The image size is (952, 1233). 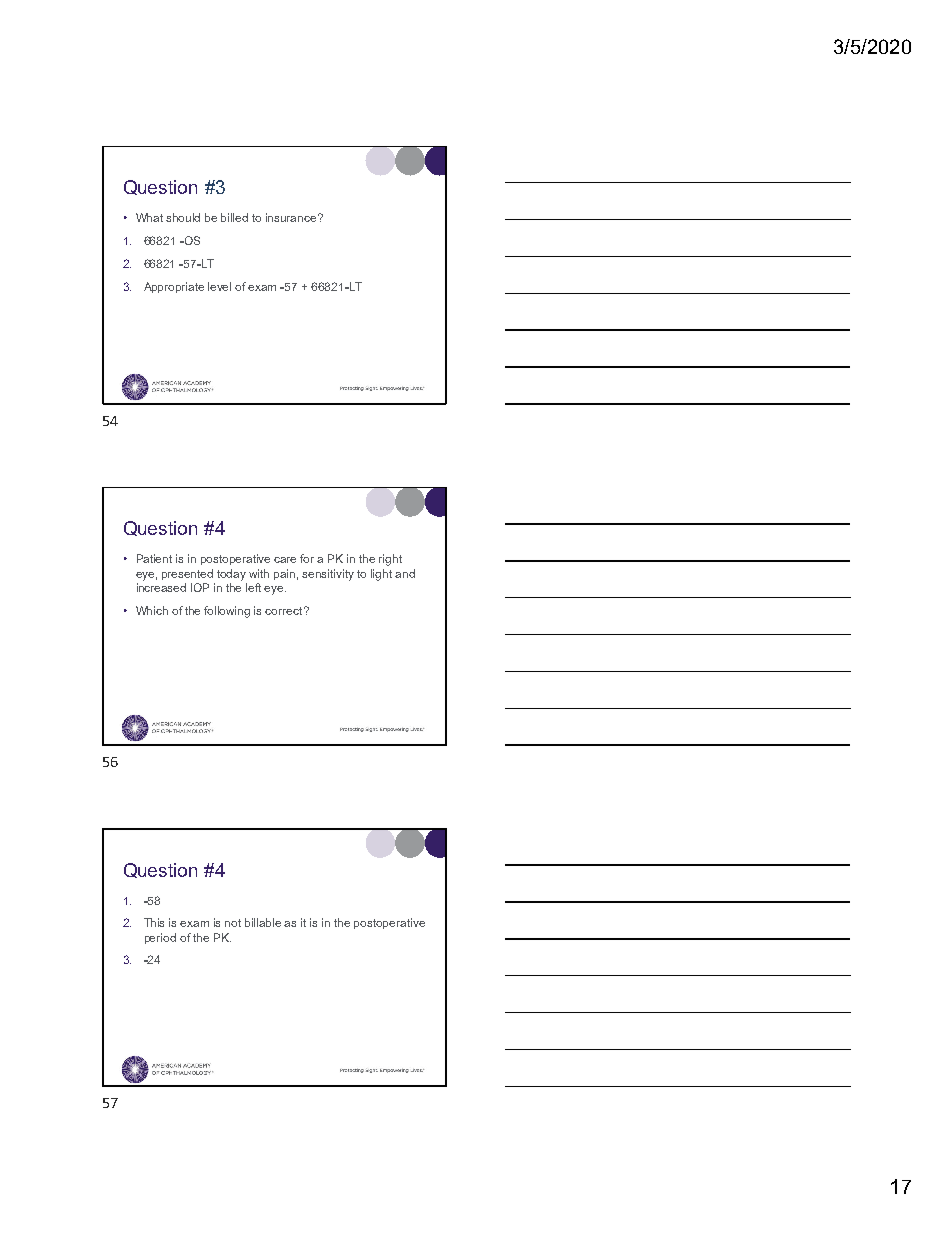 What do you see at coordinates (160, 938) in the image?
I see `period` at bounding box center [160, 938].
